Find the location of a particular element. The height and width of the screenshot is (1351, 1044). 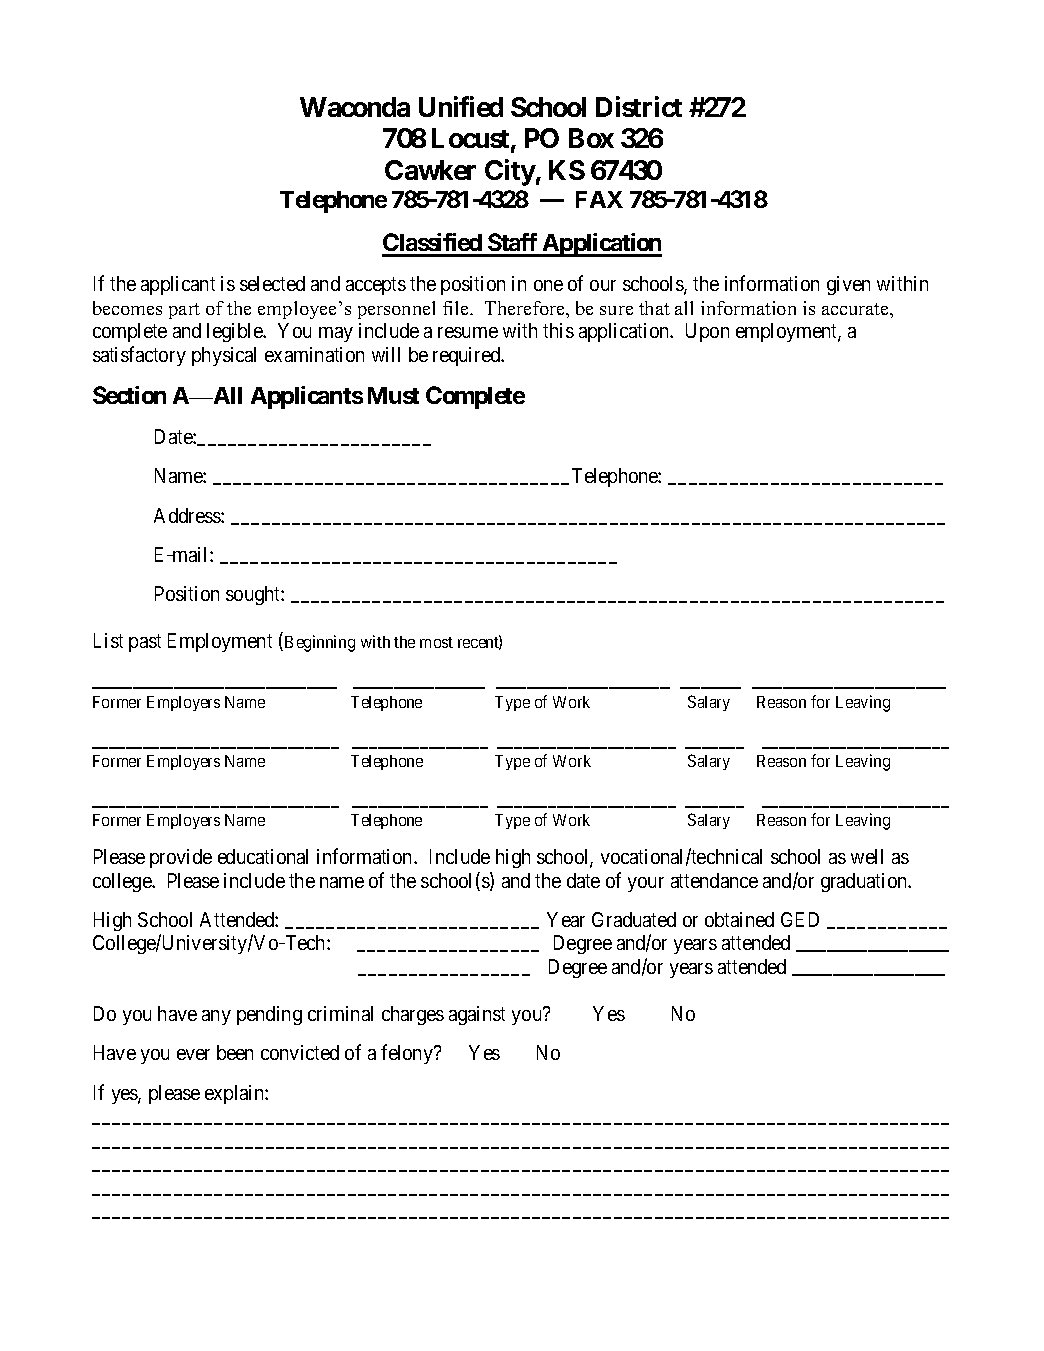

District is located at coordinates (639, 106).
